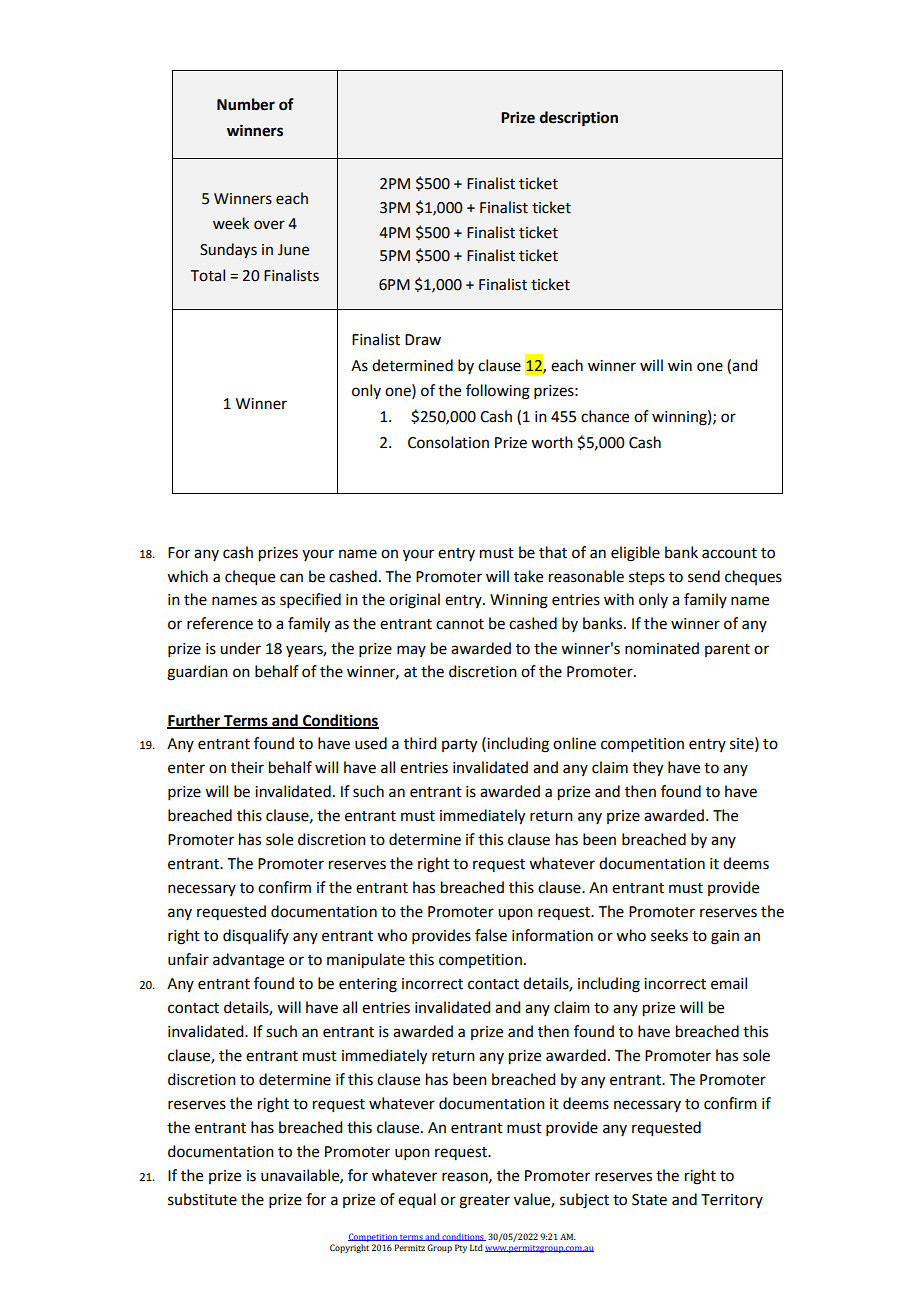 The image size is (924, 1308). I want to click on under, so click(240, 648).
